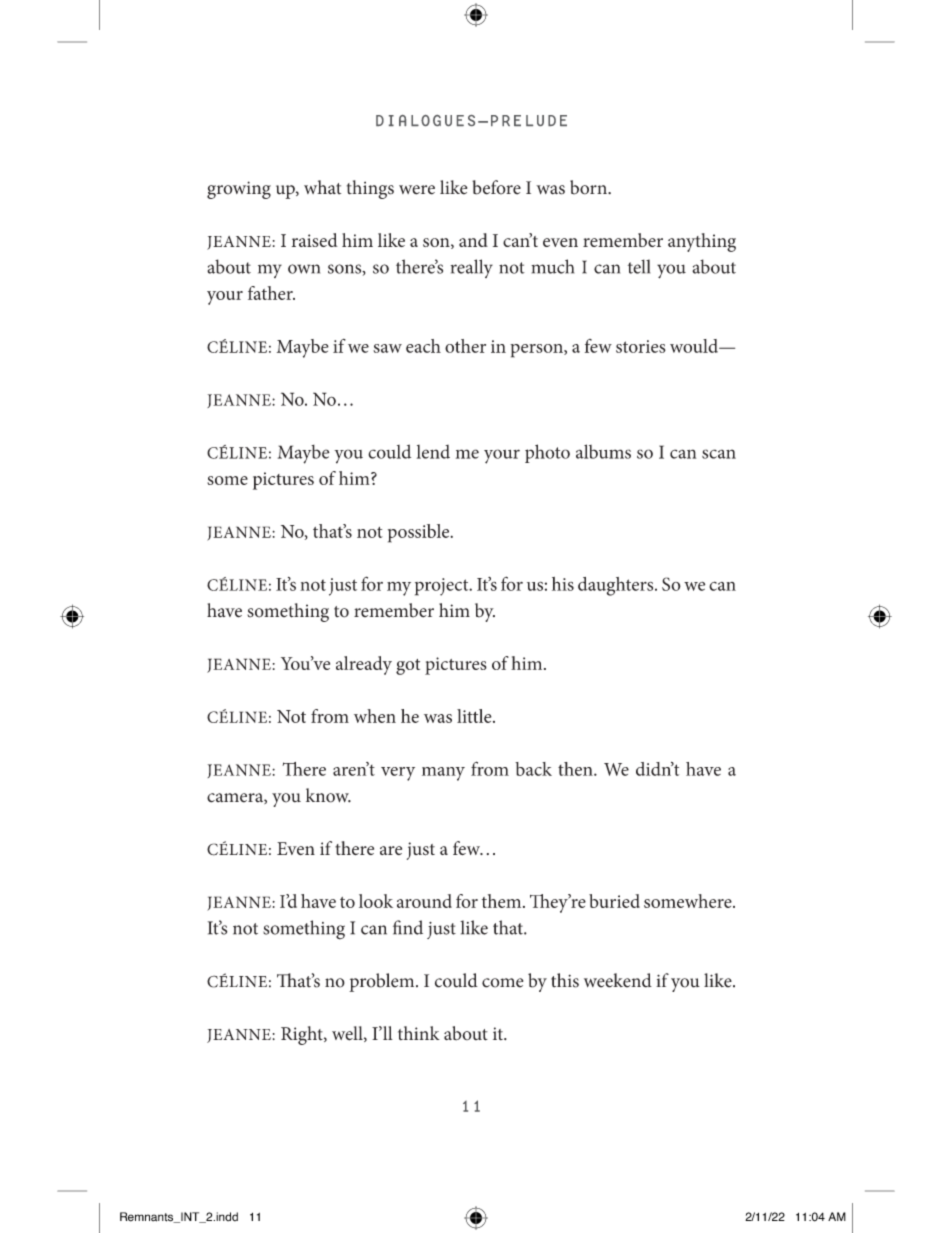 This screenshot has height=1233, width=952. I want to click on albums, so click(603, 451).
